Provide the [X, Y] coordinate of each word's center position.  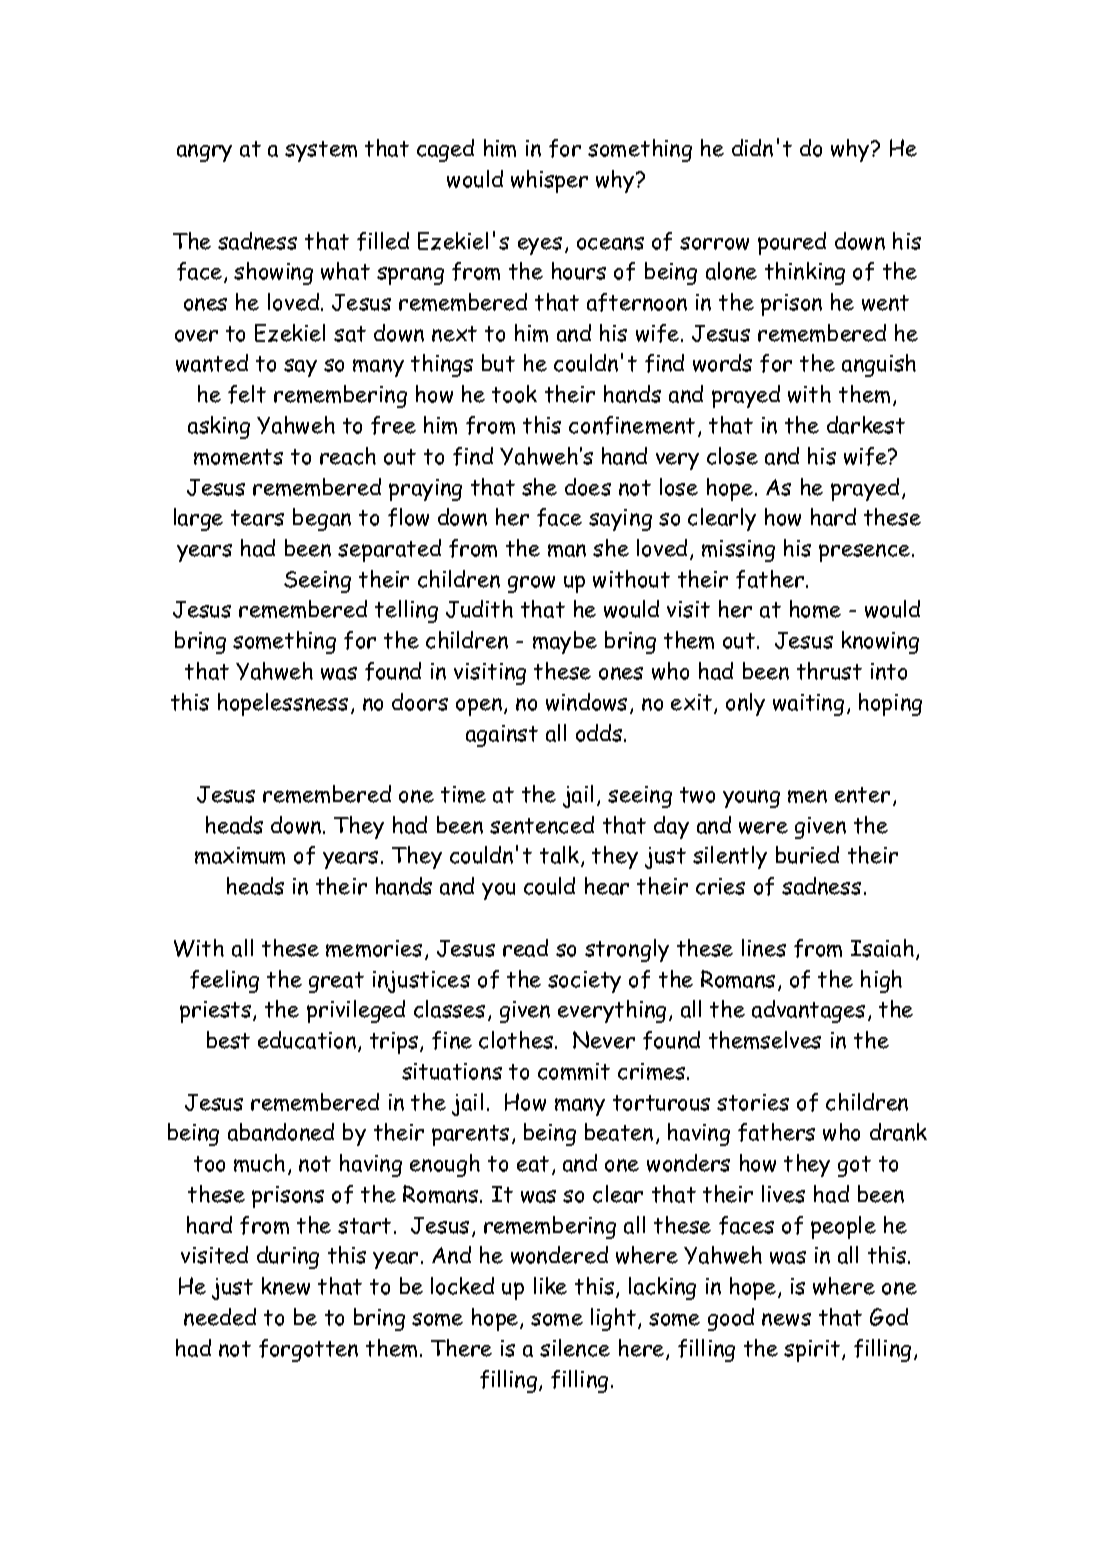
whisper [549, 181]
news [786, 1319]
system [321, 151]
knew [286, 1286]
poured [792, 243]
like [550, 1286]
